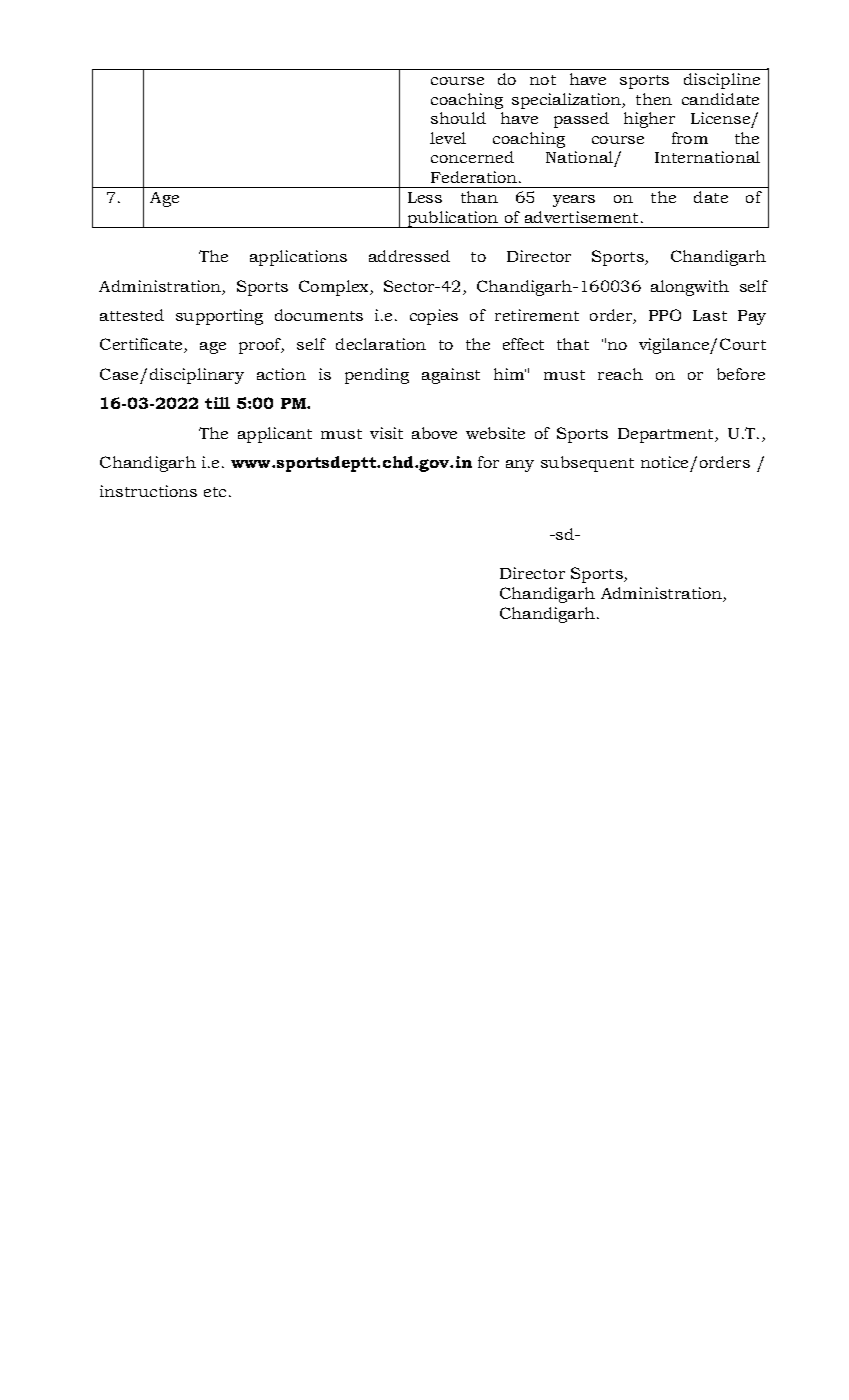 This screenshot has width=849, height=1400. I want to click on etc, so click(217, 492).
